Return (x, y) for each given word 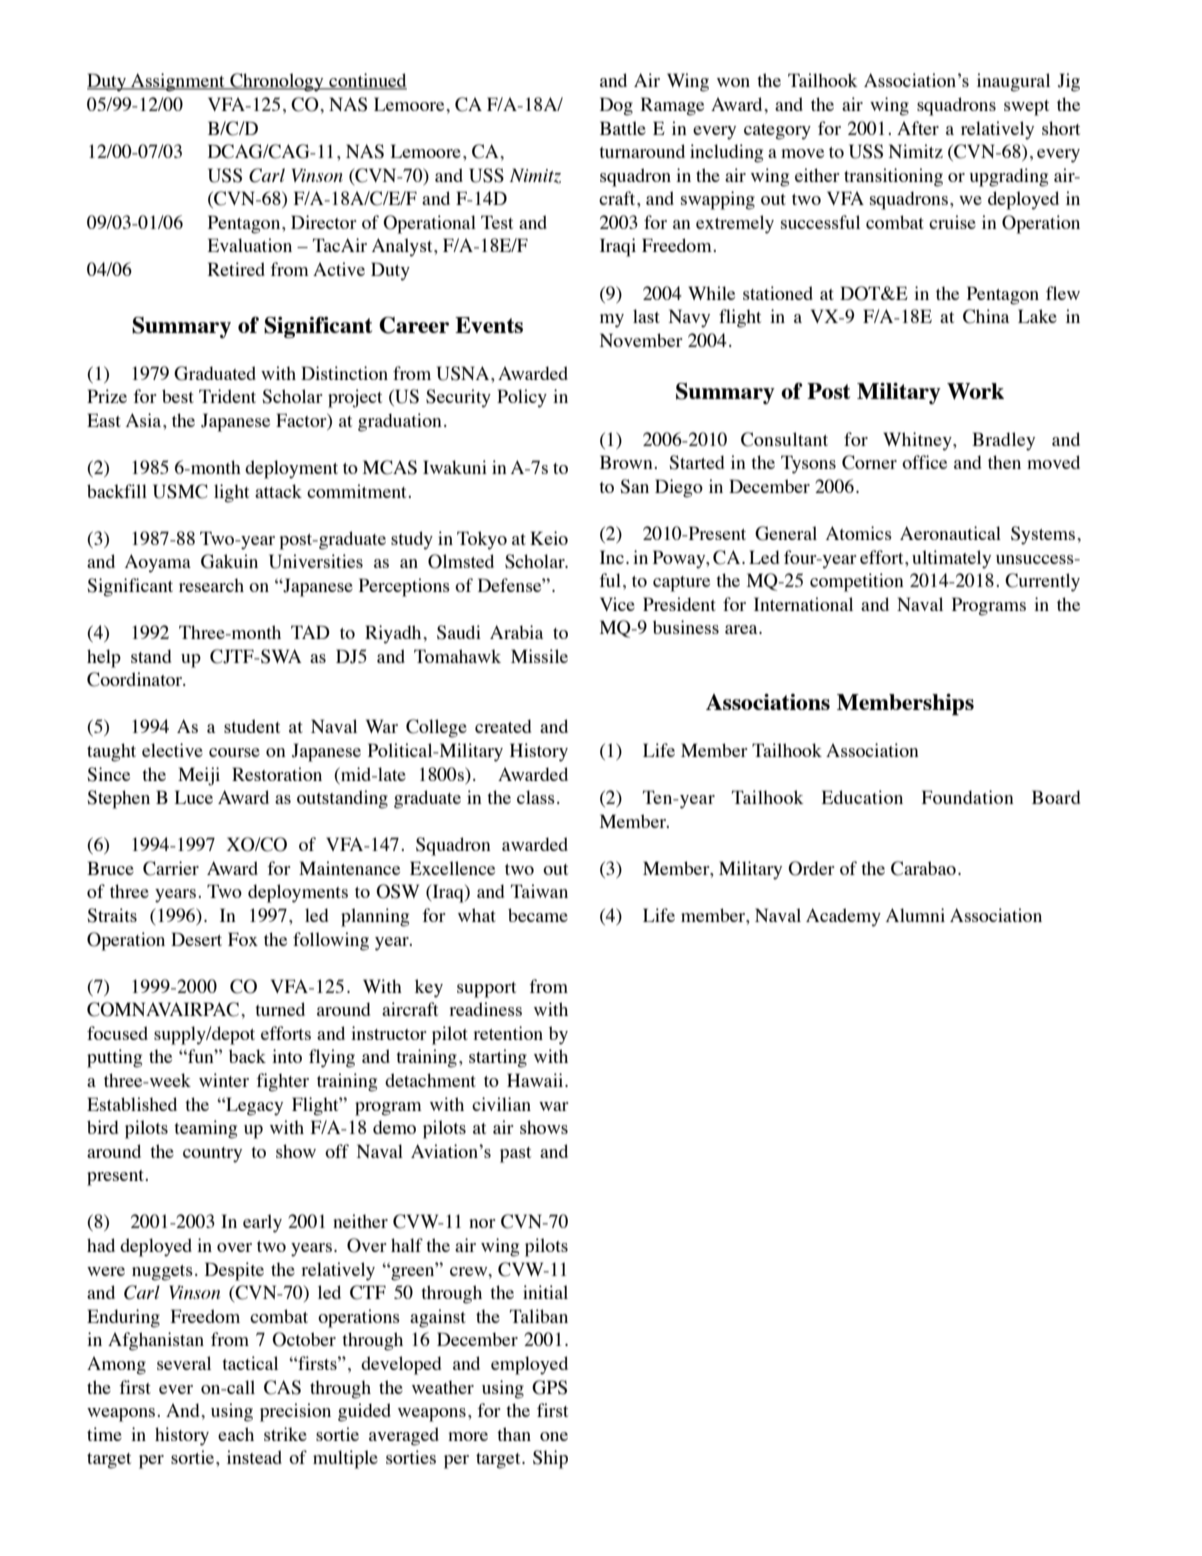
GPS (549, 1387)
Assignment (178, 82)
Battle (623, 128)
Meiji (199, 776)
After (918, 128)
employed (529, 1365)
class (536, 797)
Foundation (968, 797)
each (236, 1434)
